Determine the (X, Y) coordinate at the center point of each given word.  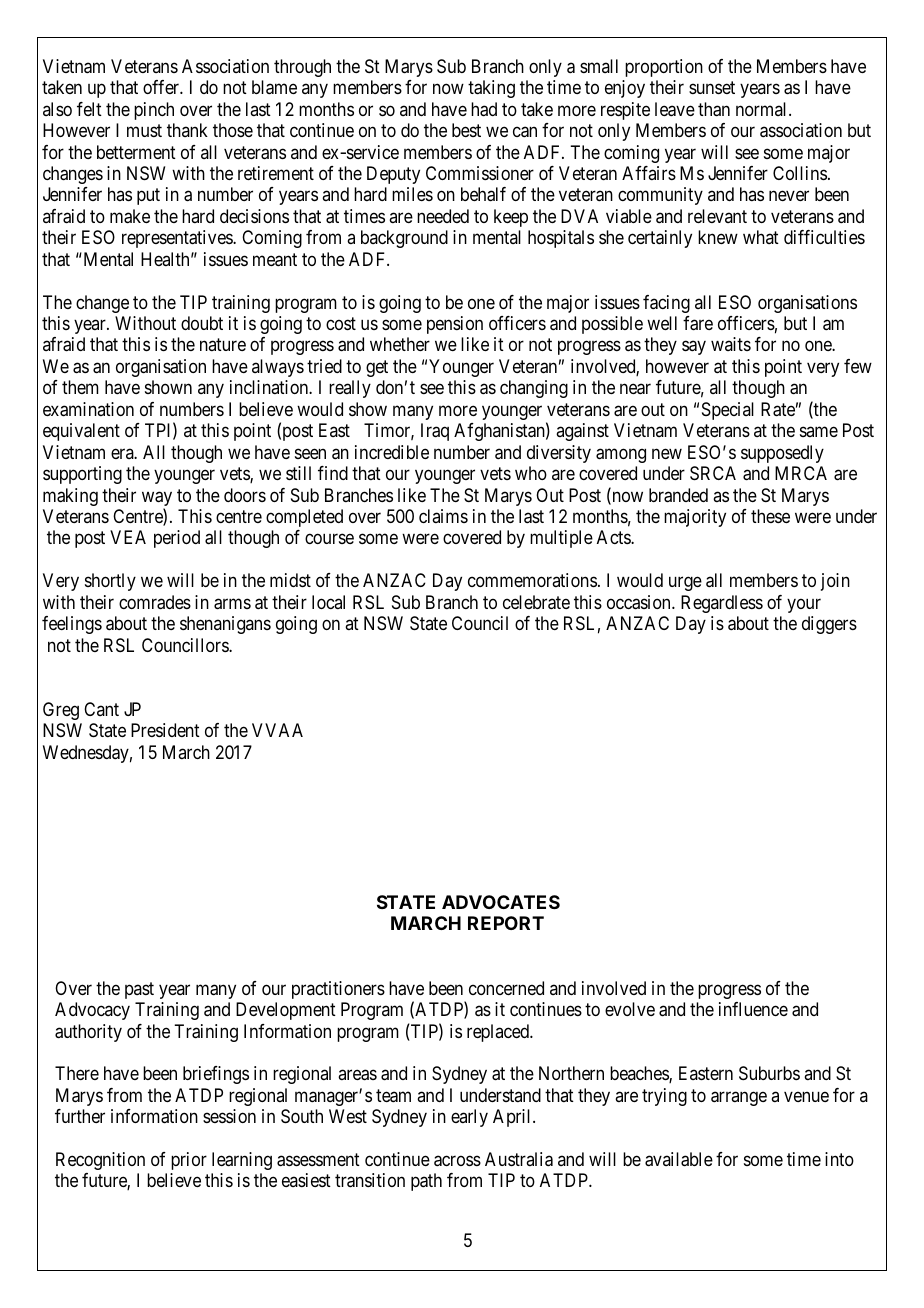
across (457, 1161)
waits (731, 344)
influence (753, 1009)
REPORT (506, 923)
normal (763, 109)
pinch (154, 111)
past (139, 990)
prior (189, 1161)
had (484, 109)
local (328, 602)
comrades (155, 602)
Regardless (722, 604)
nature (223, 345)
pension (455, 325)
